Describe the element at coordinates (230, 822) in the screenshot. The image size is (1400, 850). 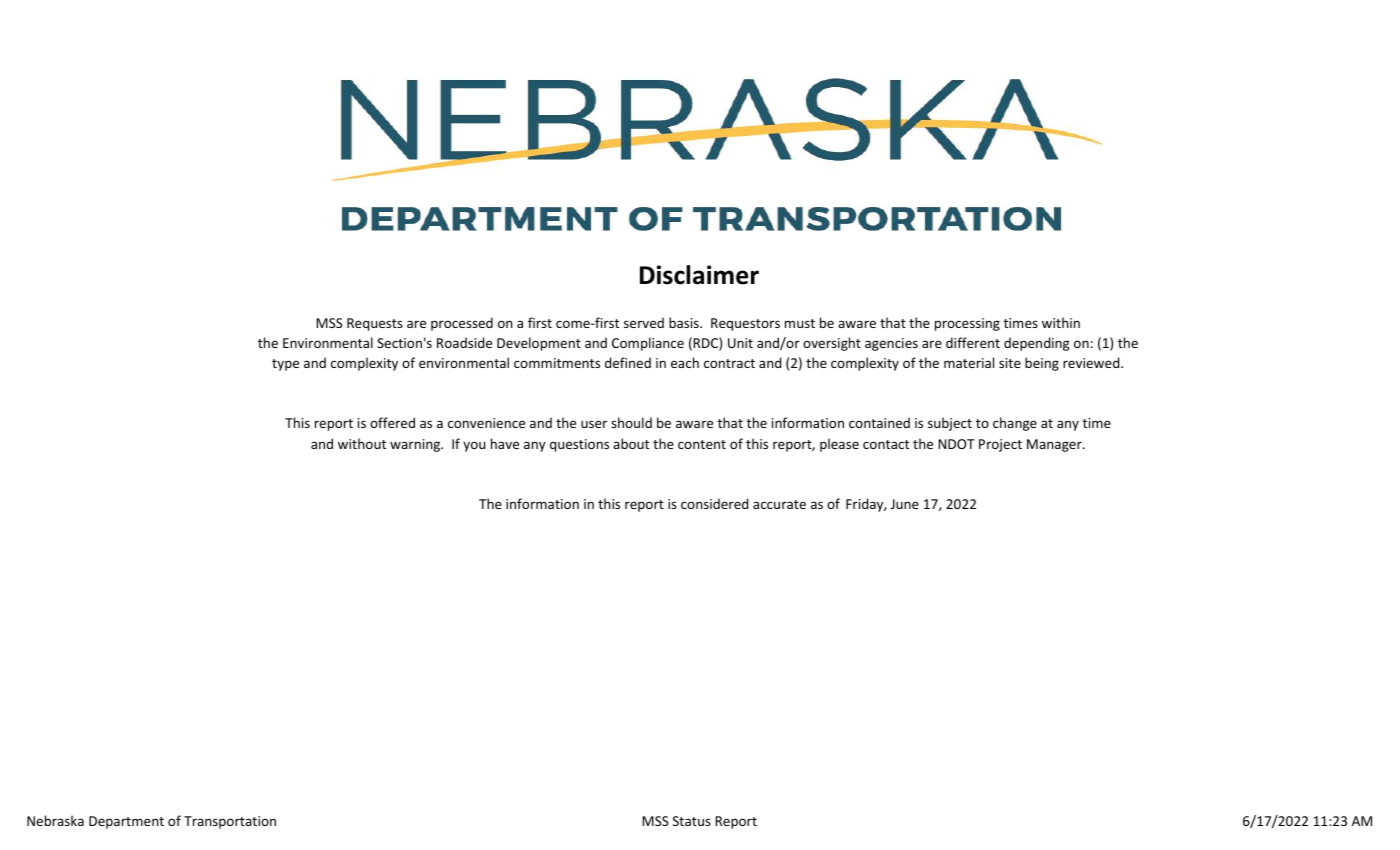
I see `Transportation` at that location.
